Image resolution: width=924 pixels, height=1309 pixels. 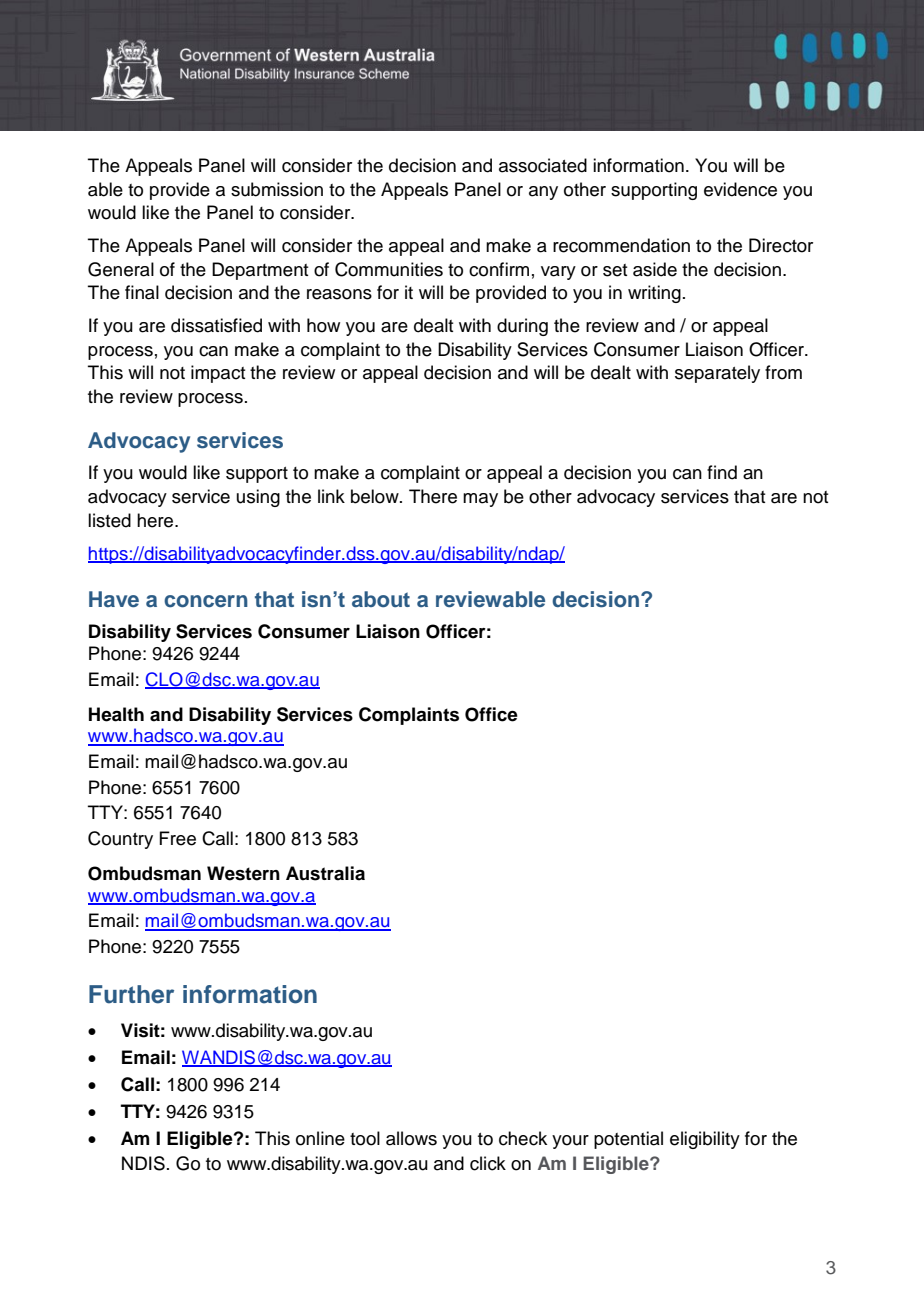 I want to click on online, so click(x=320, y=1138).
